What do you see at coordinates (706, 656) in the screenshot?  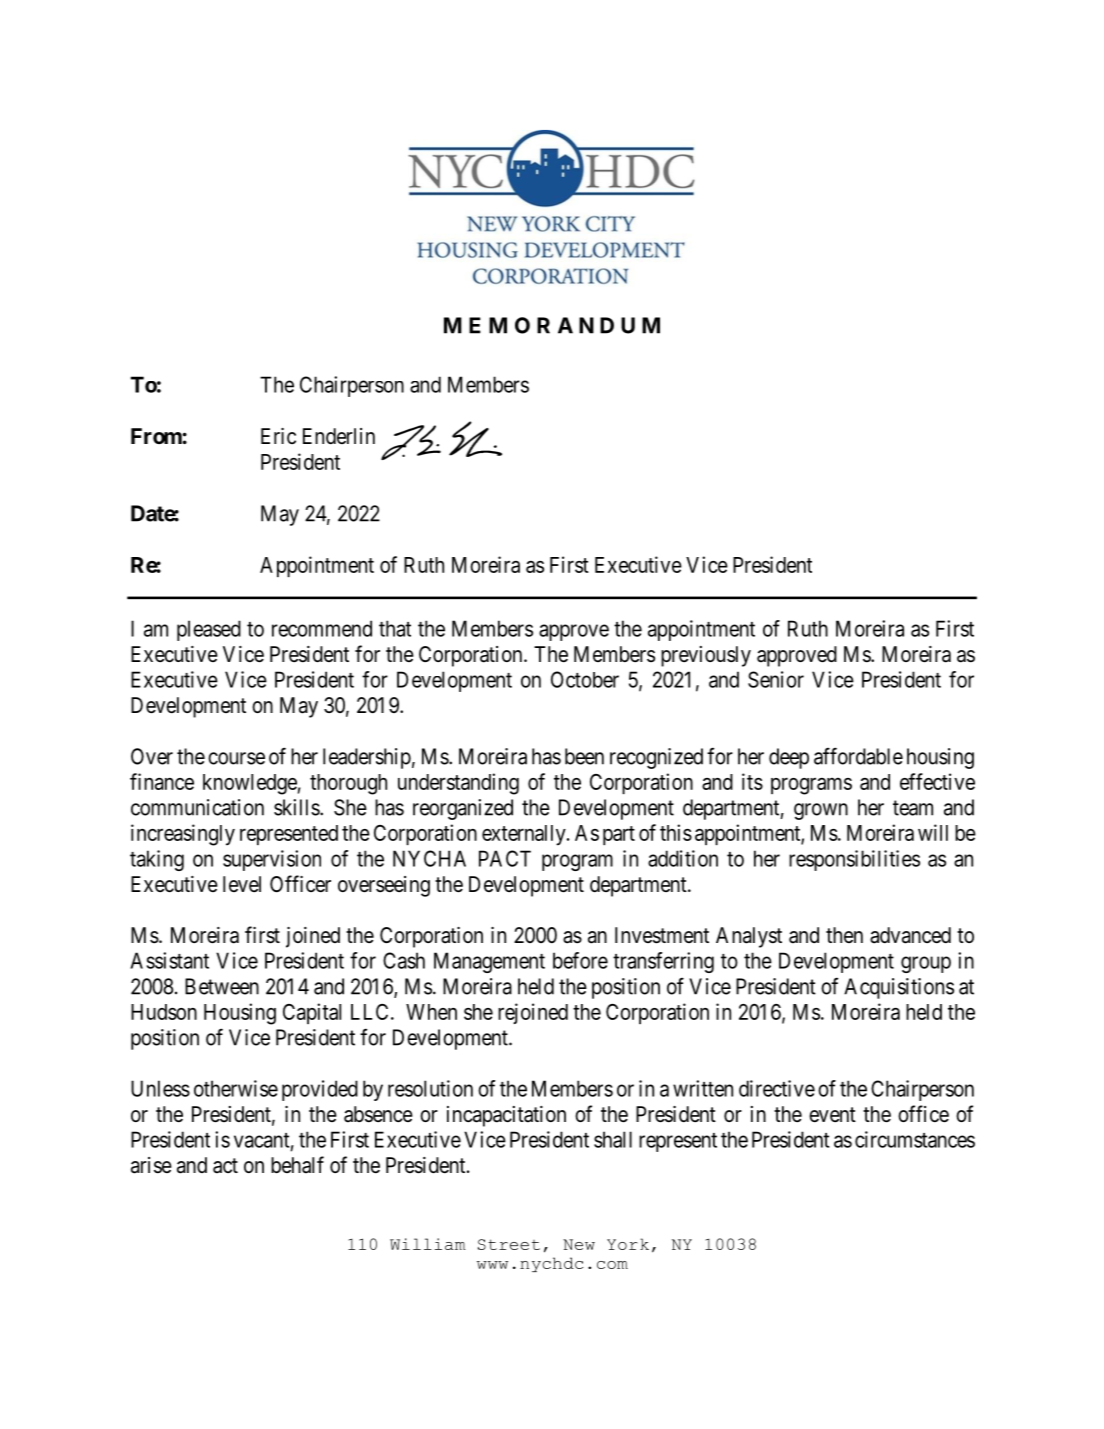 I see `previously` at bounding box center [706, 656].
